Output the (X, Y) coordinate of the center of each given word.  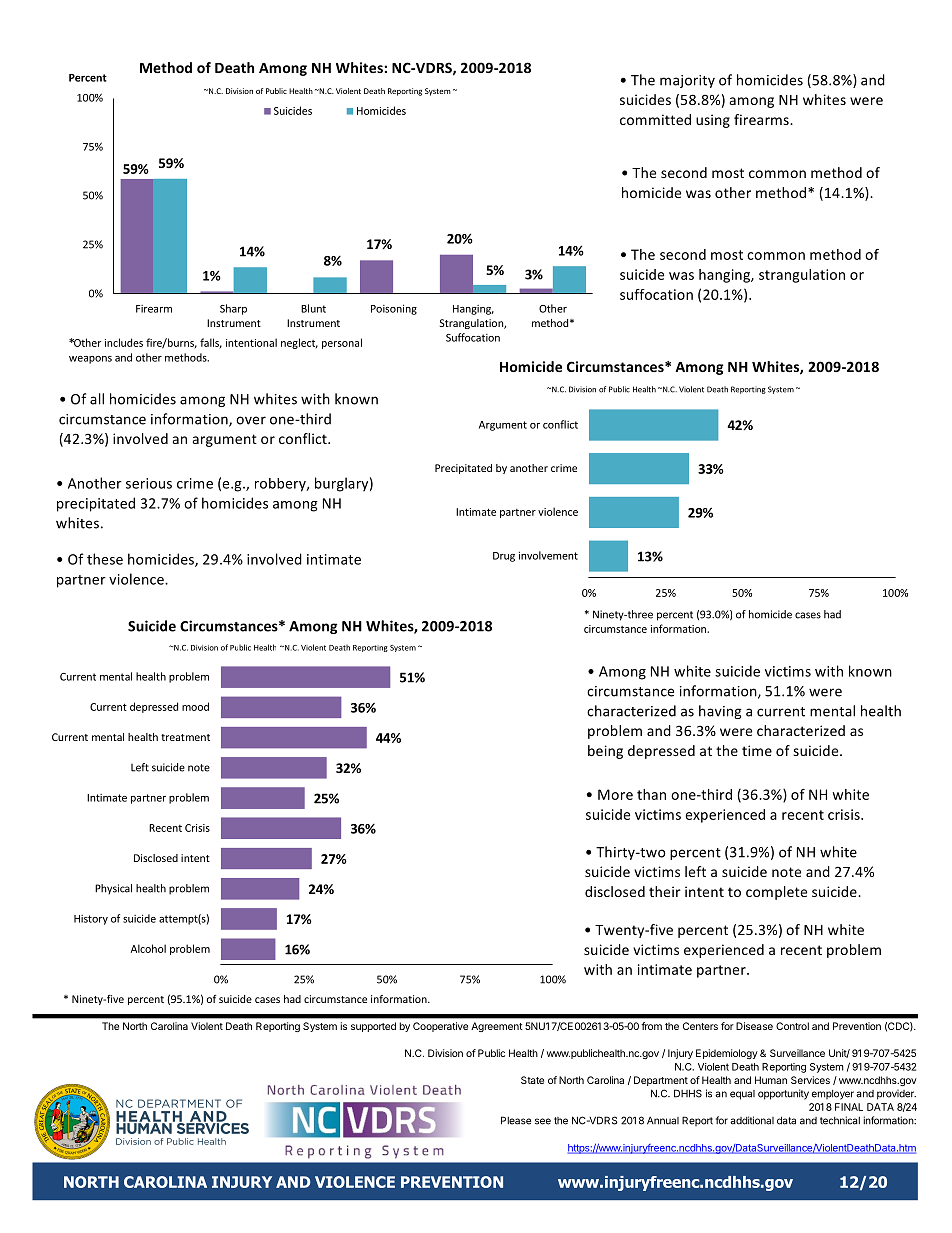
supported (373, 1027)
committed (655, 119)
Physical (113, 889)
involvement (548, 555)
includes (124, 342)
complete (776, 893)
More (615, 794)
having (720, 712)
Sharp (233, 309)
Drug (504, 557)
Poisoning (394, 309)
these (105, 559)
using (713, 121)
